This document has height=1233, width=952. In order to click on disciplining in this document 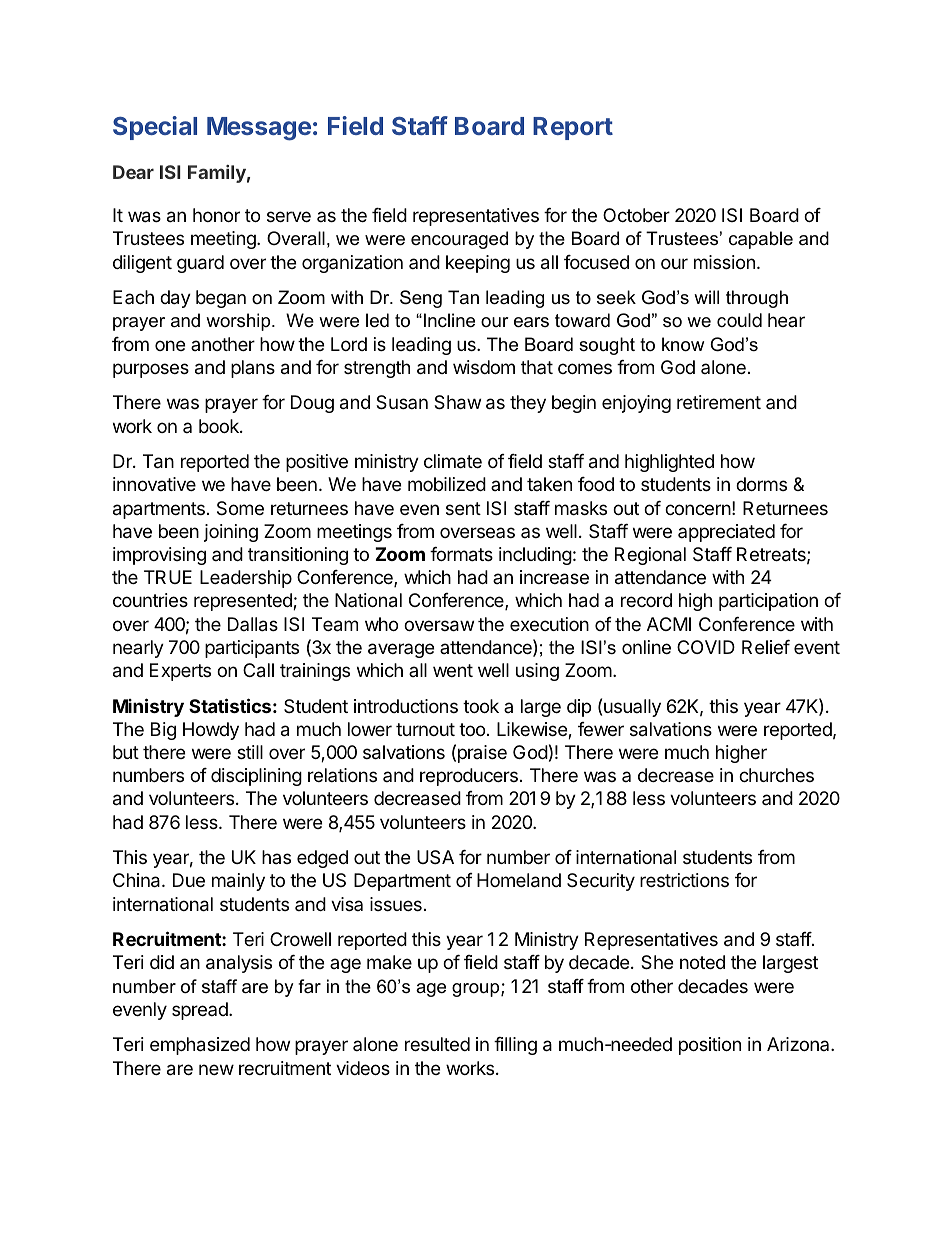, I will do `click(256, 777)`.
